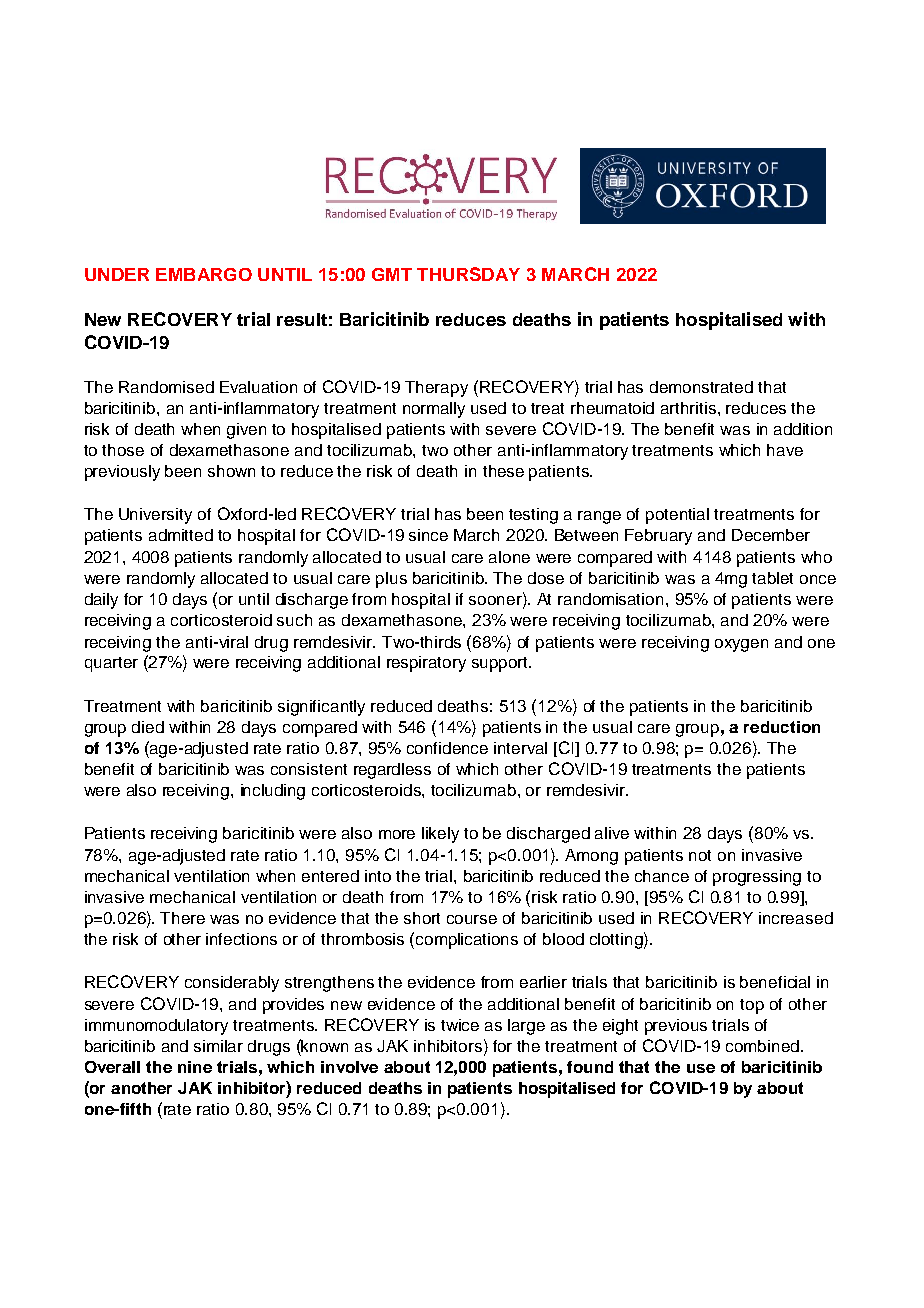 The width and height of the screenshot is (924, 1308). What do you see at coordinates (440, 835) in the screenshot?
I see `likely` at bounding box center [440, 835].
